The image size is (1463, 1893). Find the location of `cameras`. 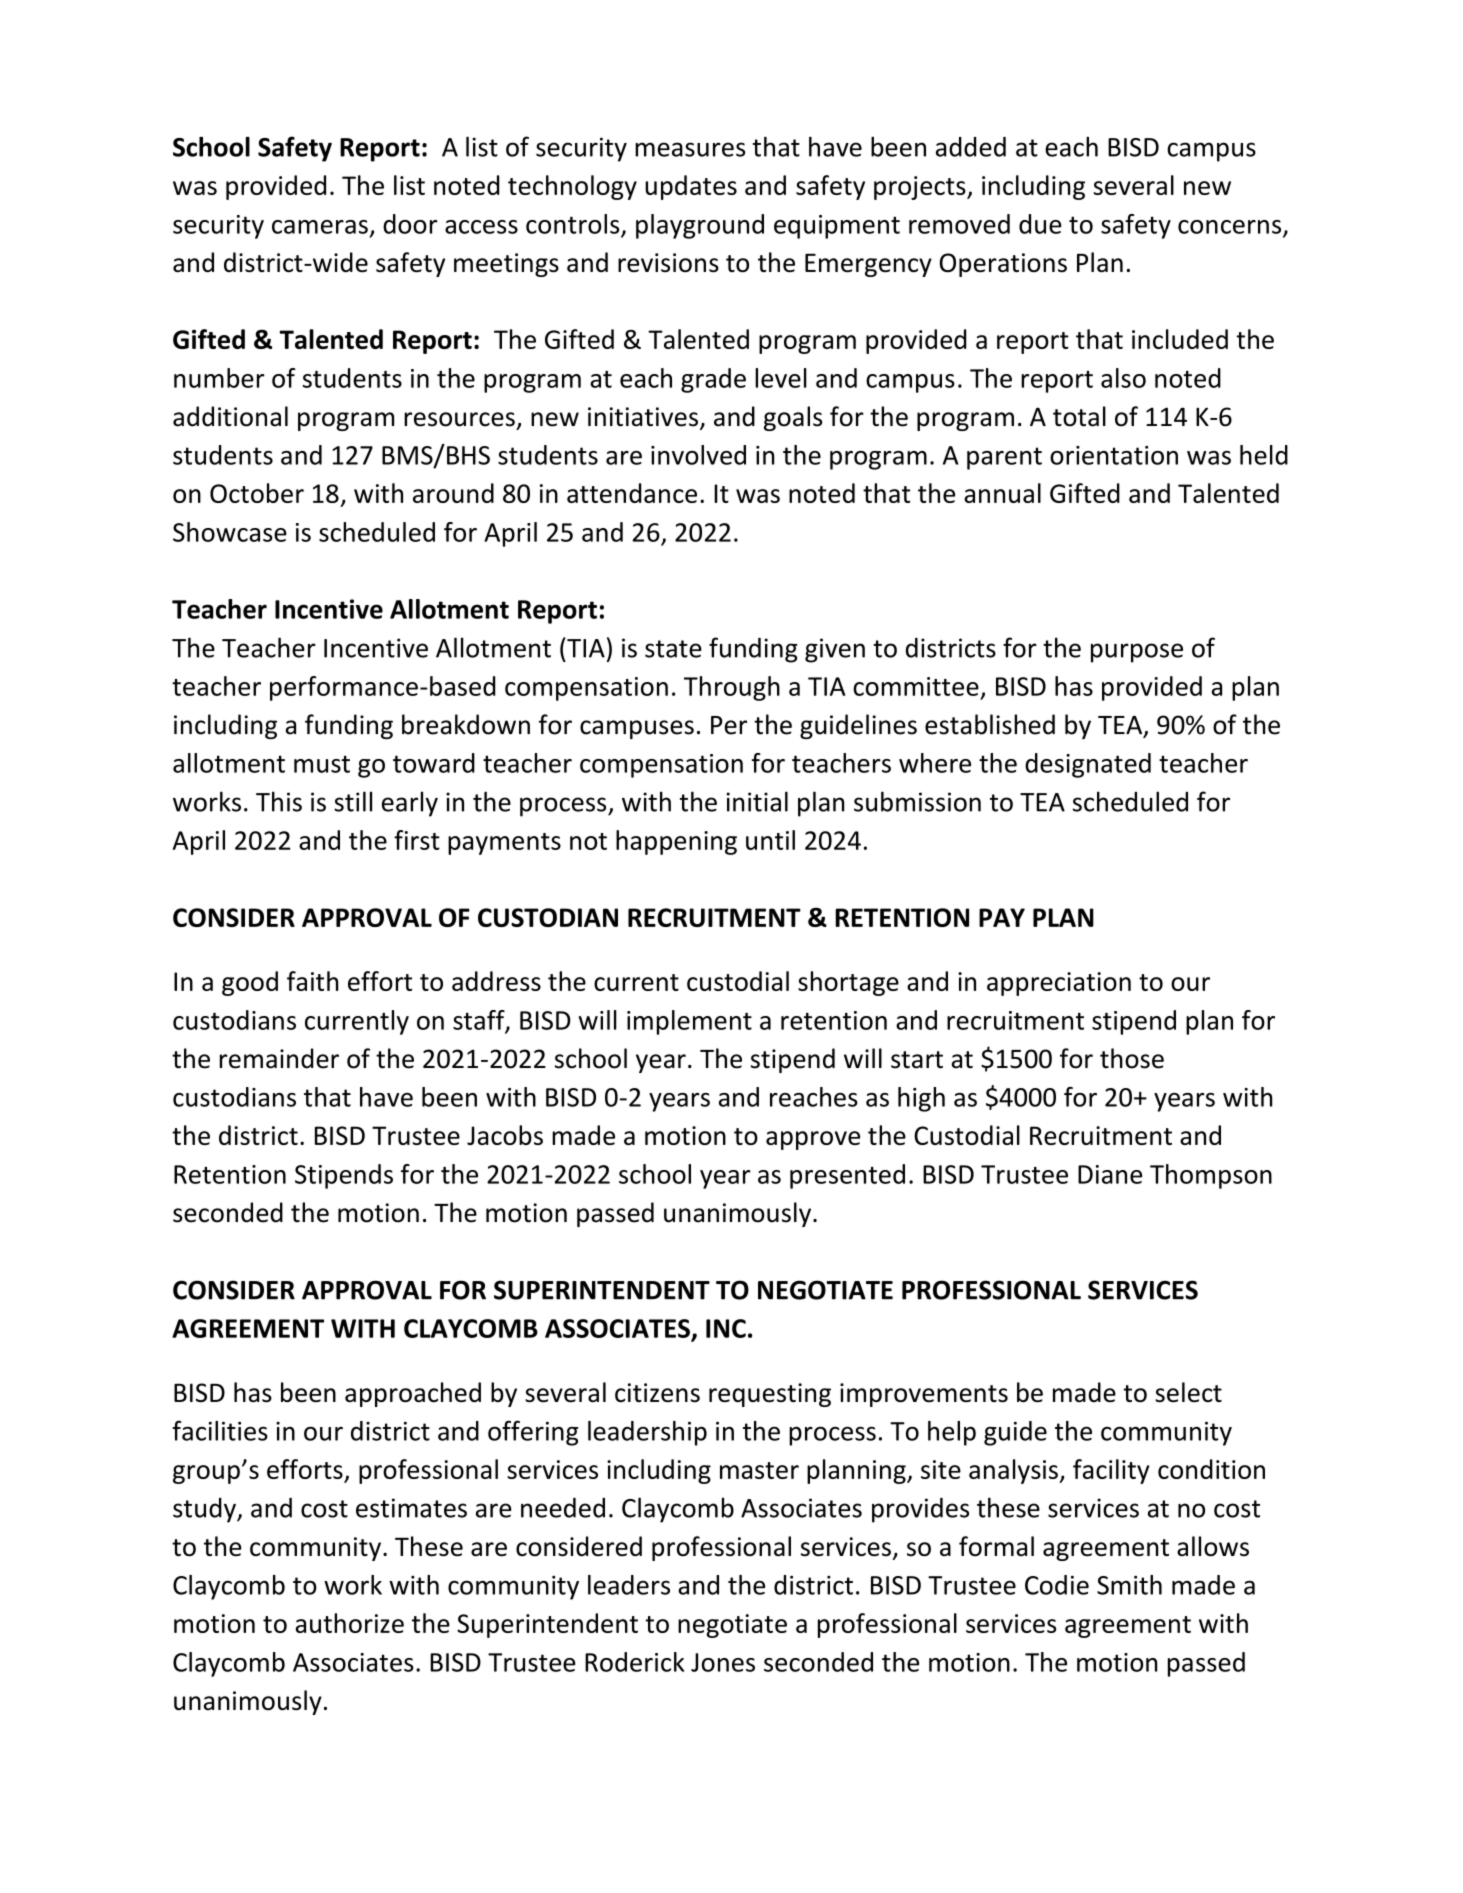

cameras is located at coordinates (320, 227).
